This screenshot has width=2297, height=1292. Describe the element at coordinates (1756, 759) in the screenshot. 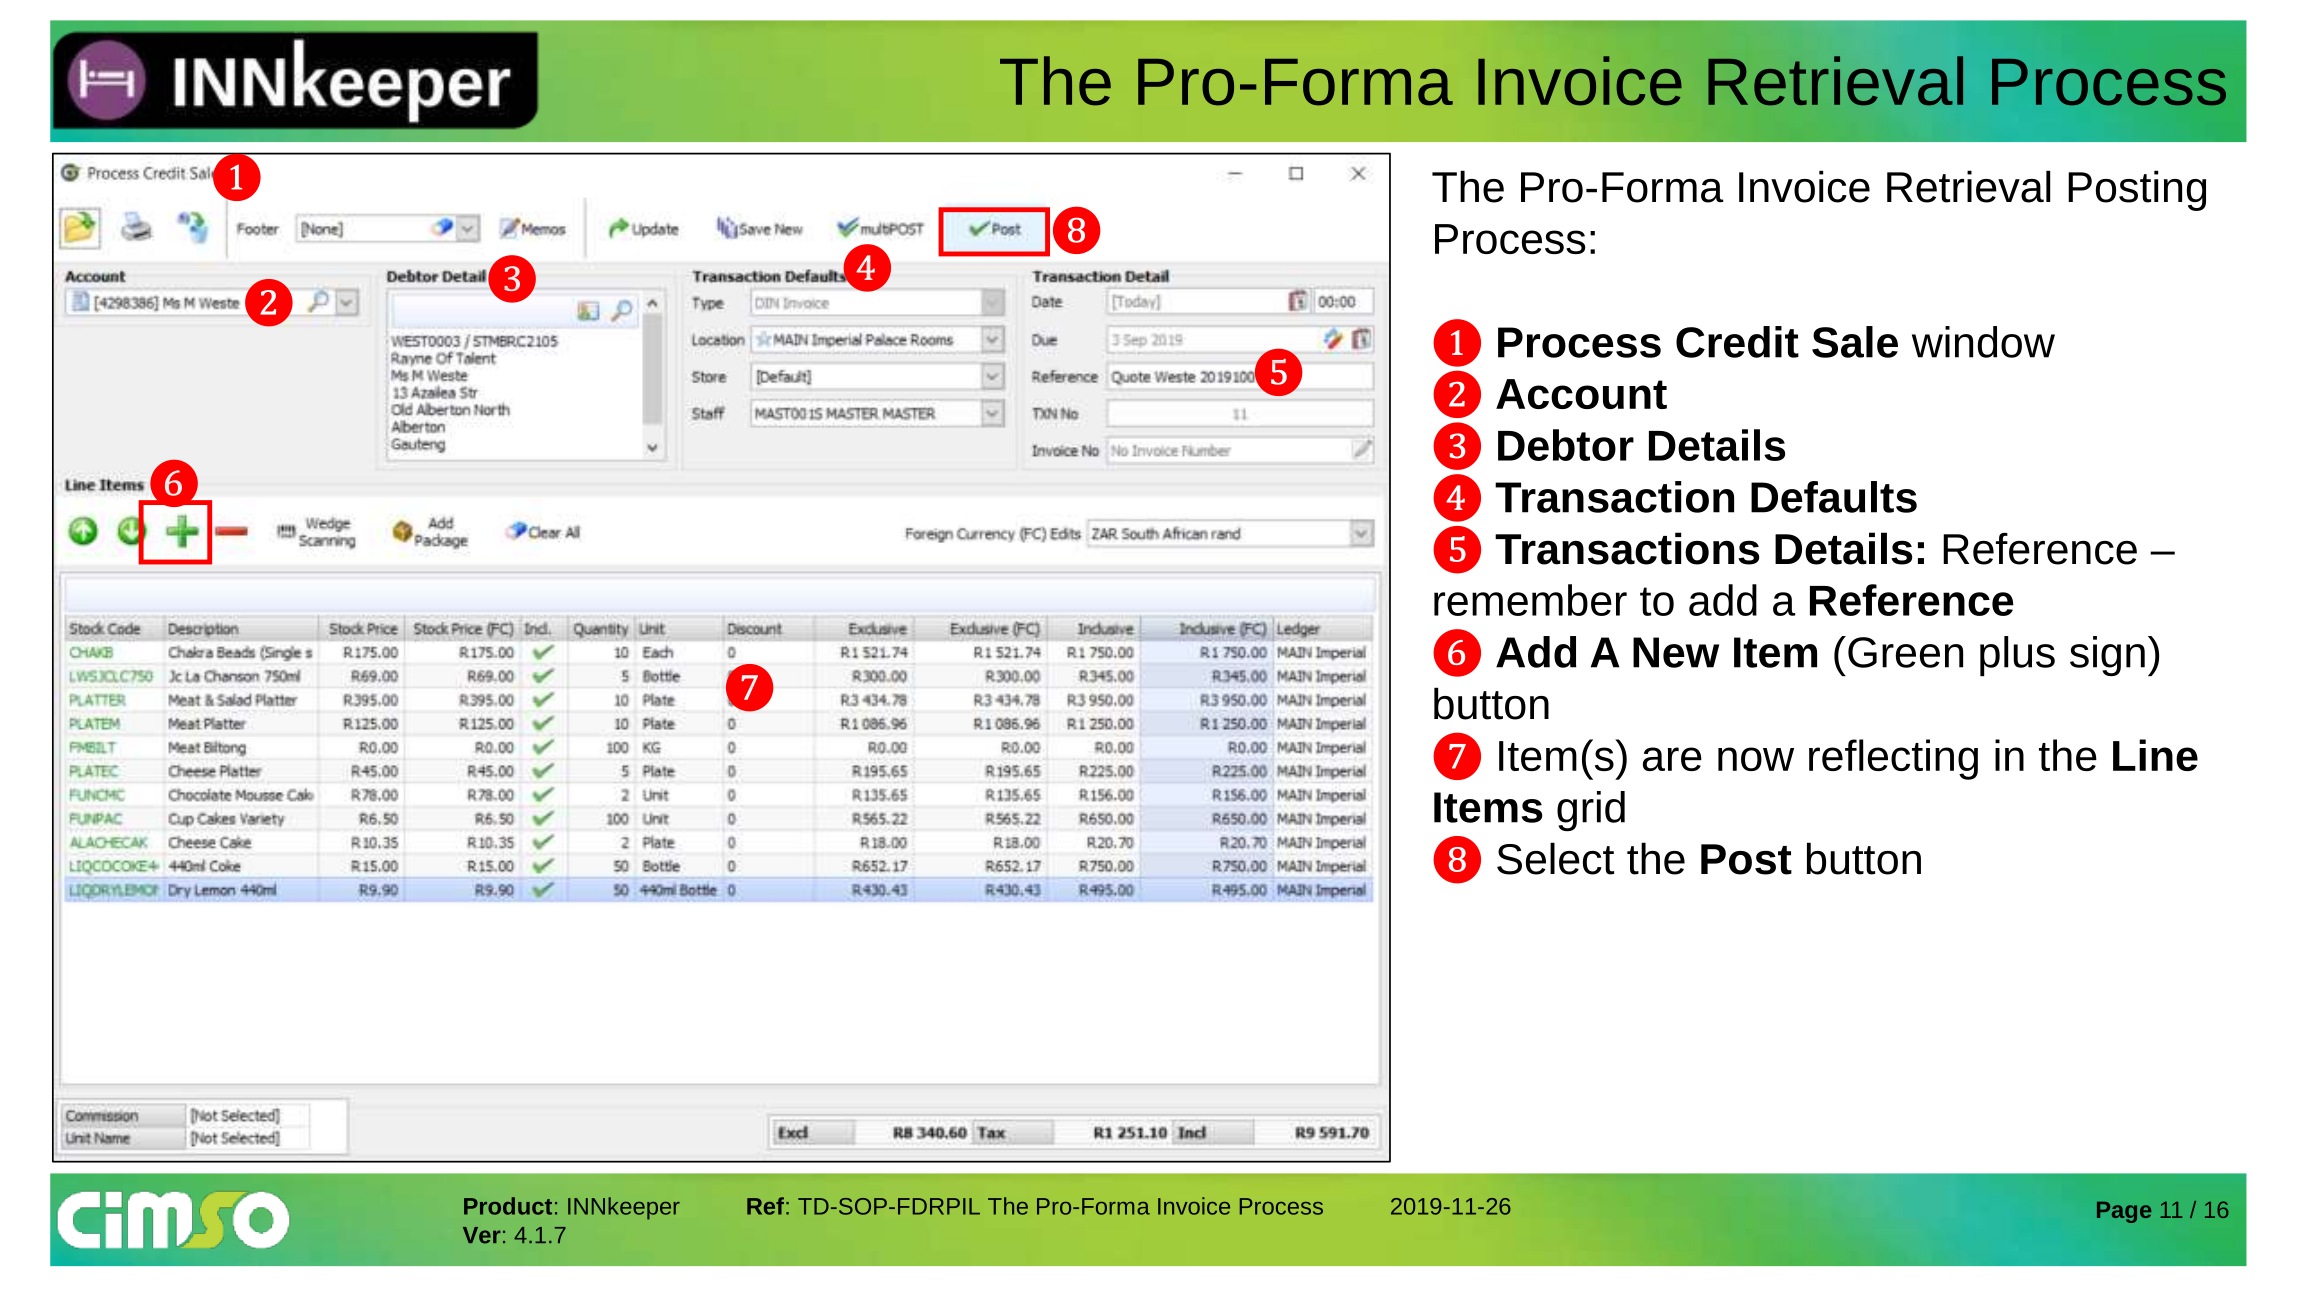

I see `now` at that location.
